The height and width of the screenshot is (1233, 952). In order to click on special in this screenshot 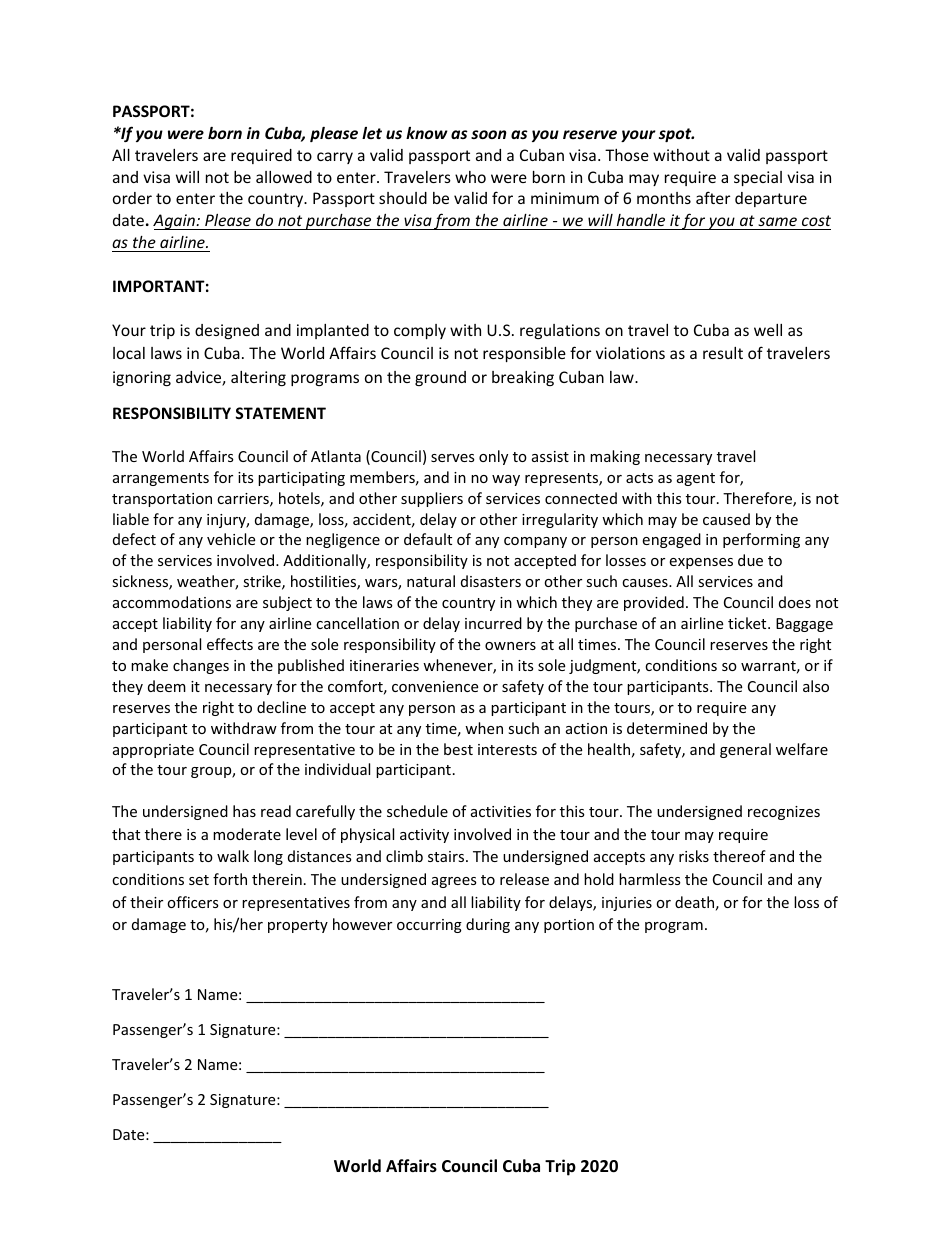, I will do `click(758, 178)`.
